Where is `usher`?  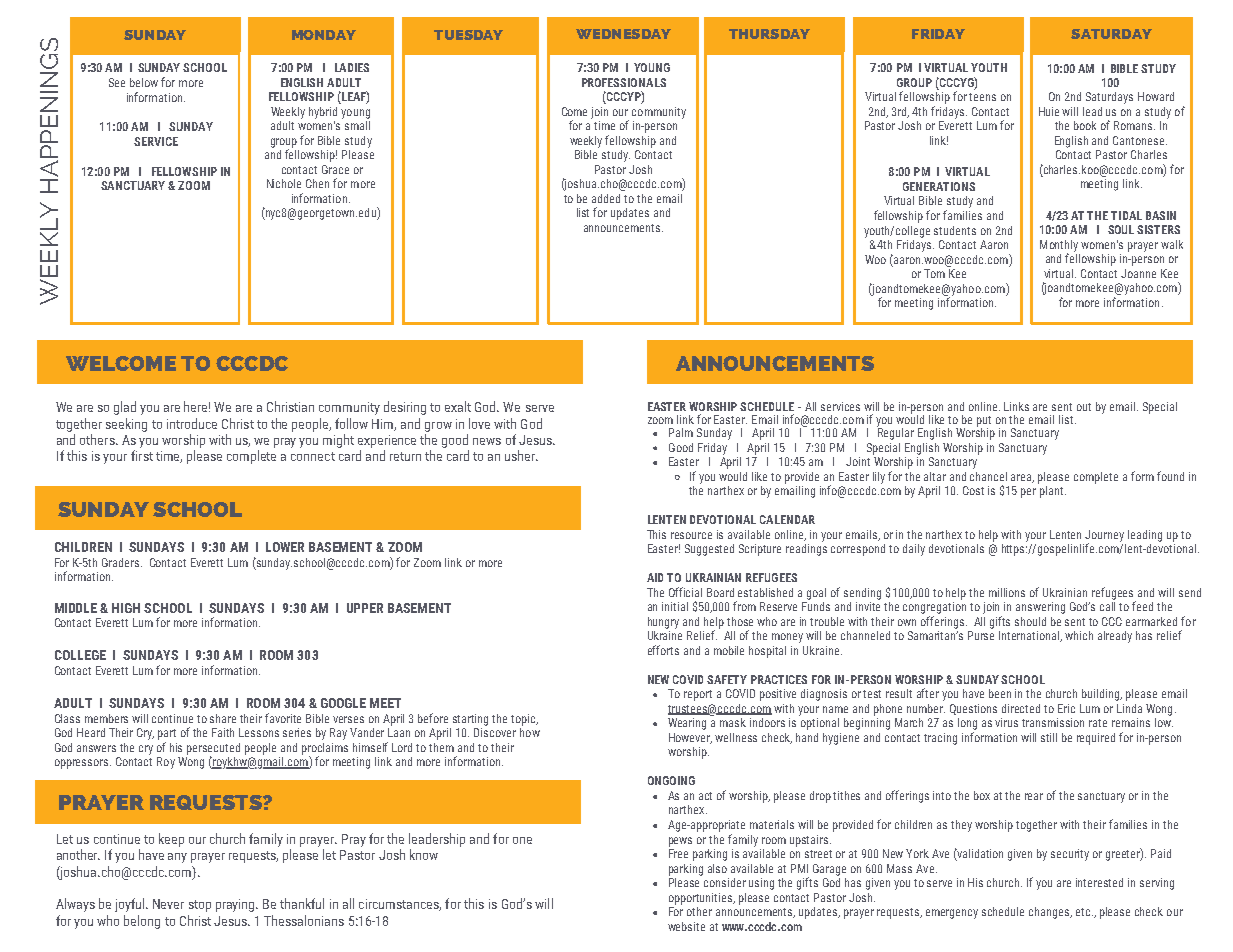 usher is located at coordinates (521, 455).
